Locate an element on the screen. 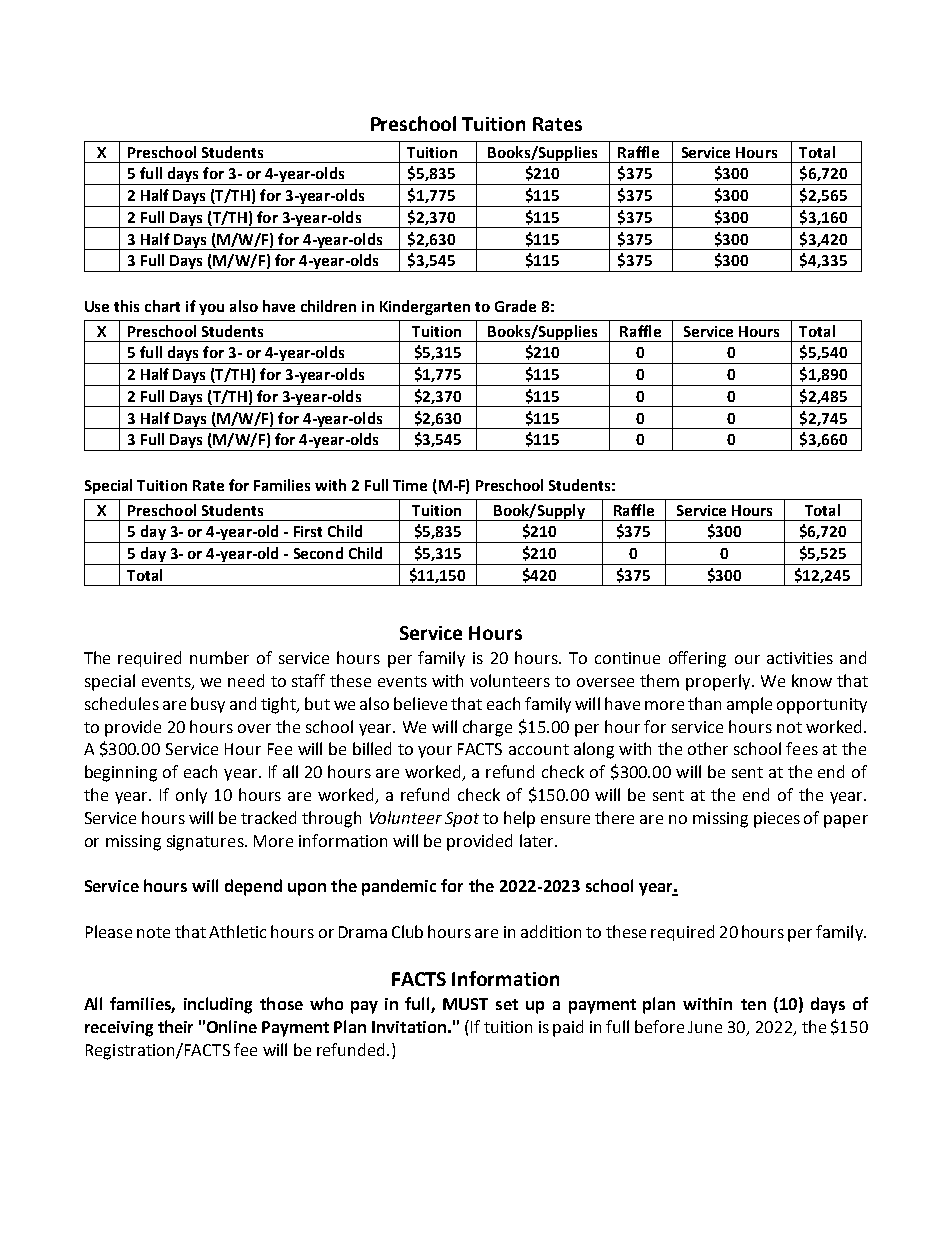  Time is located at coordinates (410, 485).
